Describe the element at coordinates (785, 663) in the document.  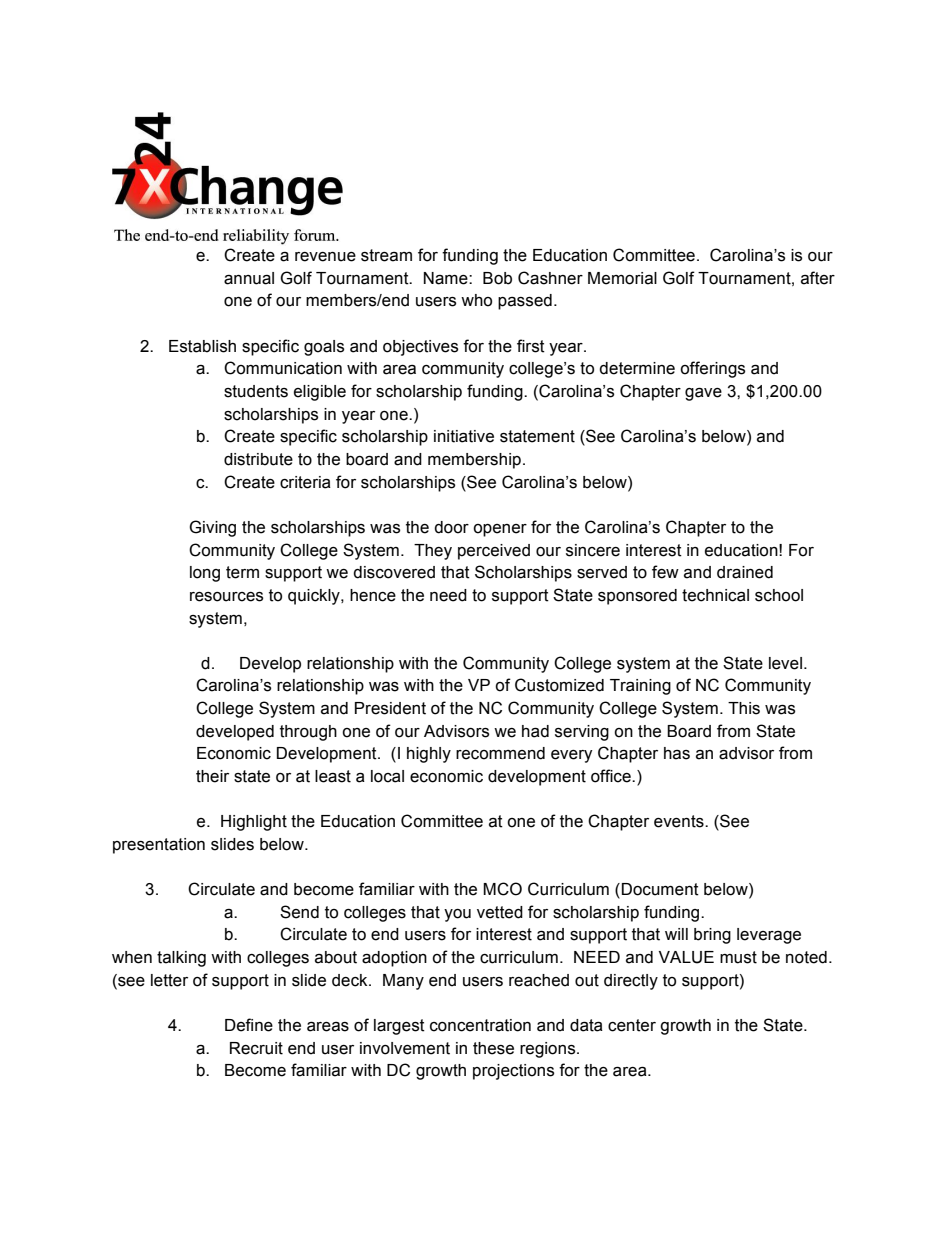
I see `level` at that location.
